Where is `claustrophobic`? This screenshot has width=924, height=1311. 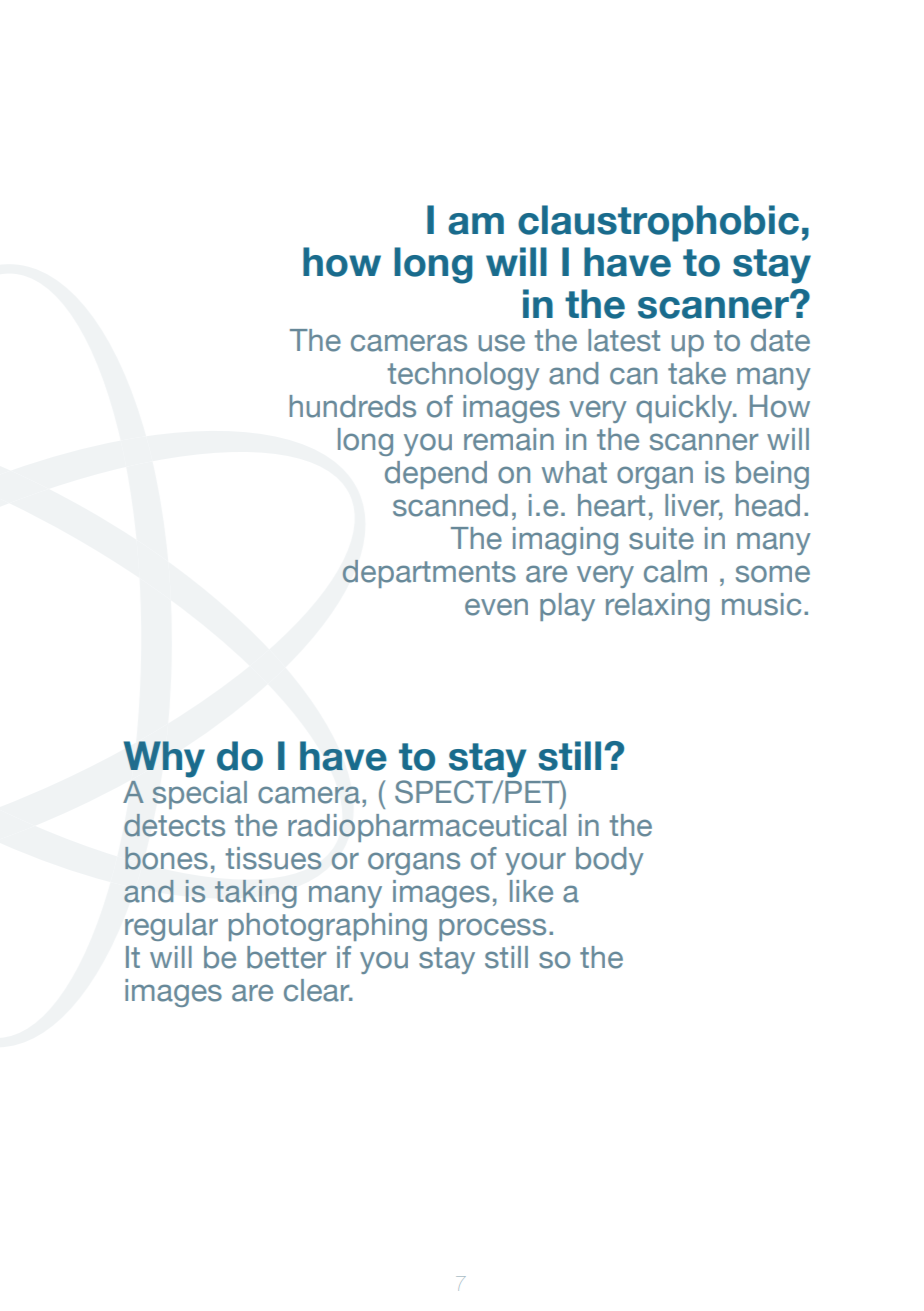
claustrophobic is located at coordinates (658, 223).
